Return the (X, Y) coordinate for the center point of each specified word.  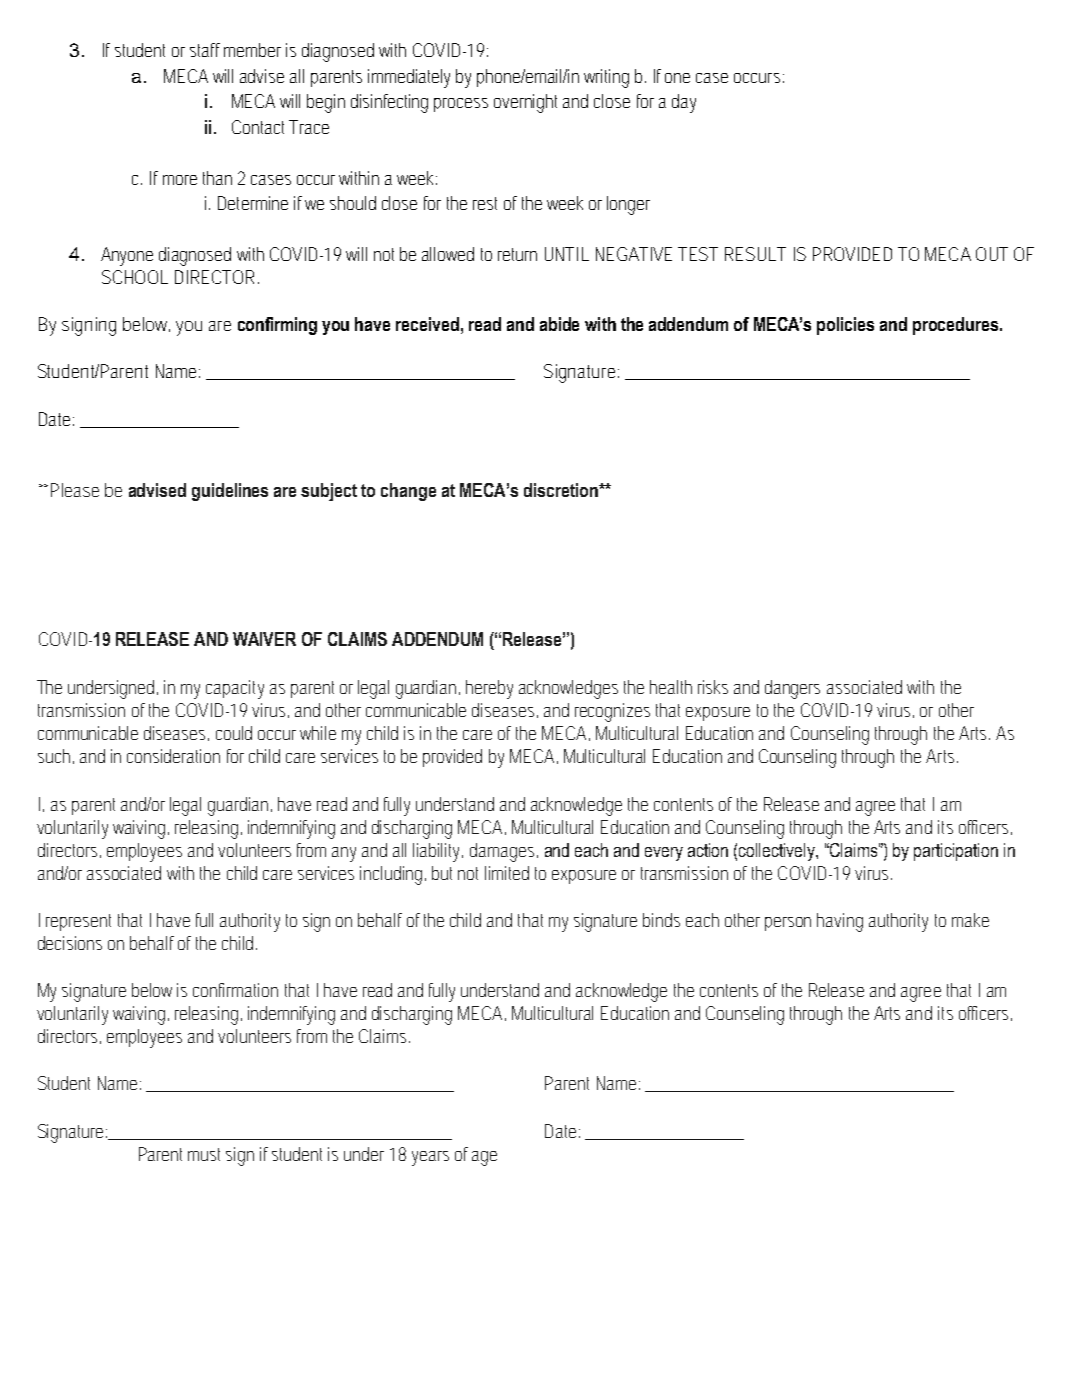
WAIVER (264, 639)
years (430, 1158)
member (252, 50)
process (461, 105)
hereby (489, 689)
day (684, 103)
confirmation (235, 990)
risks (713, 687)
